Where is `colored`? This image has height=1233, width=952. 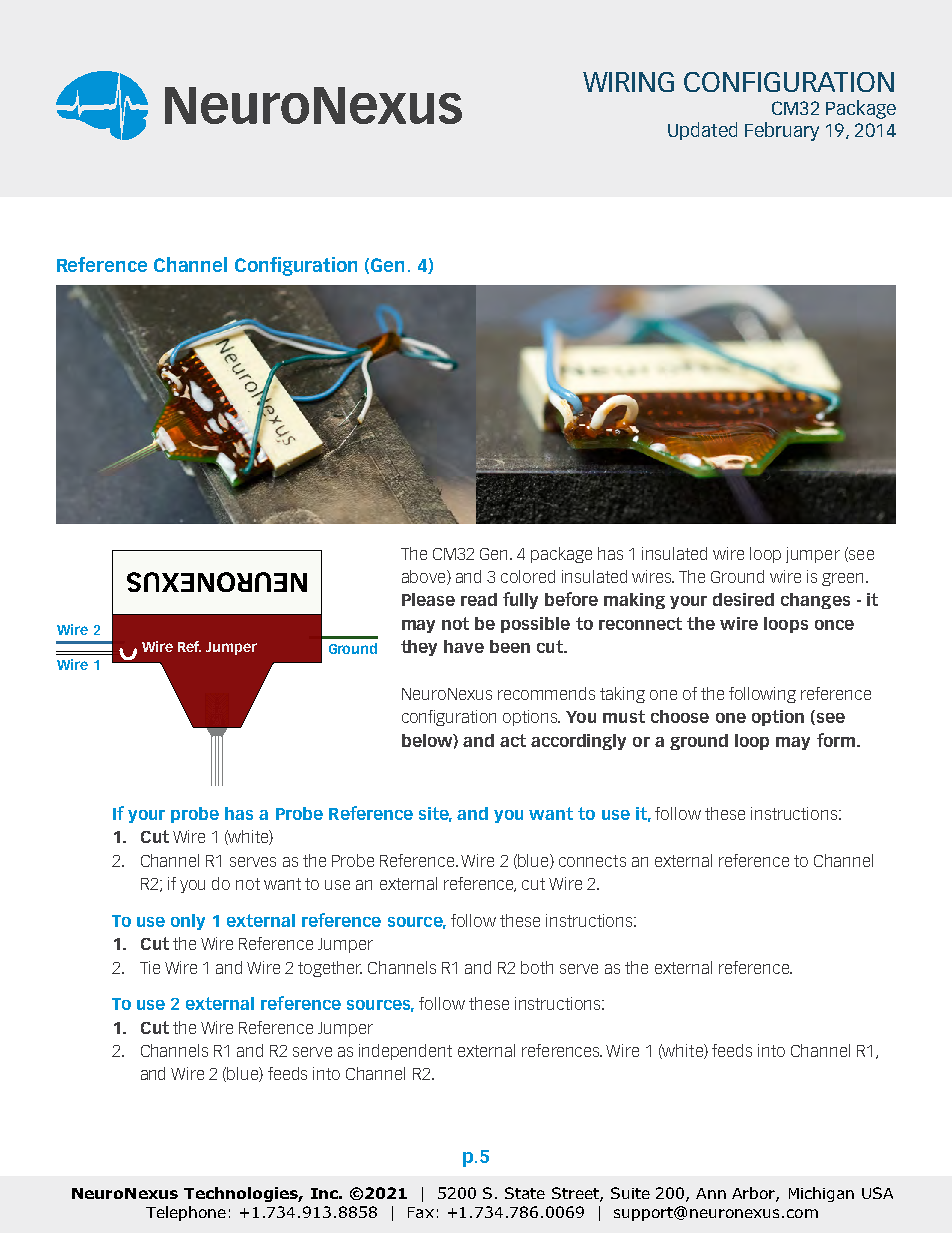
colored is located at coordinates (528, 576).
